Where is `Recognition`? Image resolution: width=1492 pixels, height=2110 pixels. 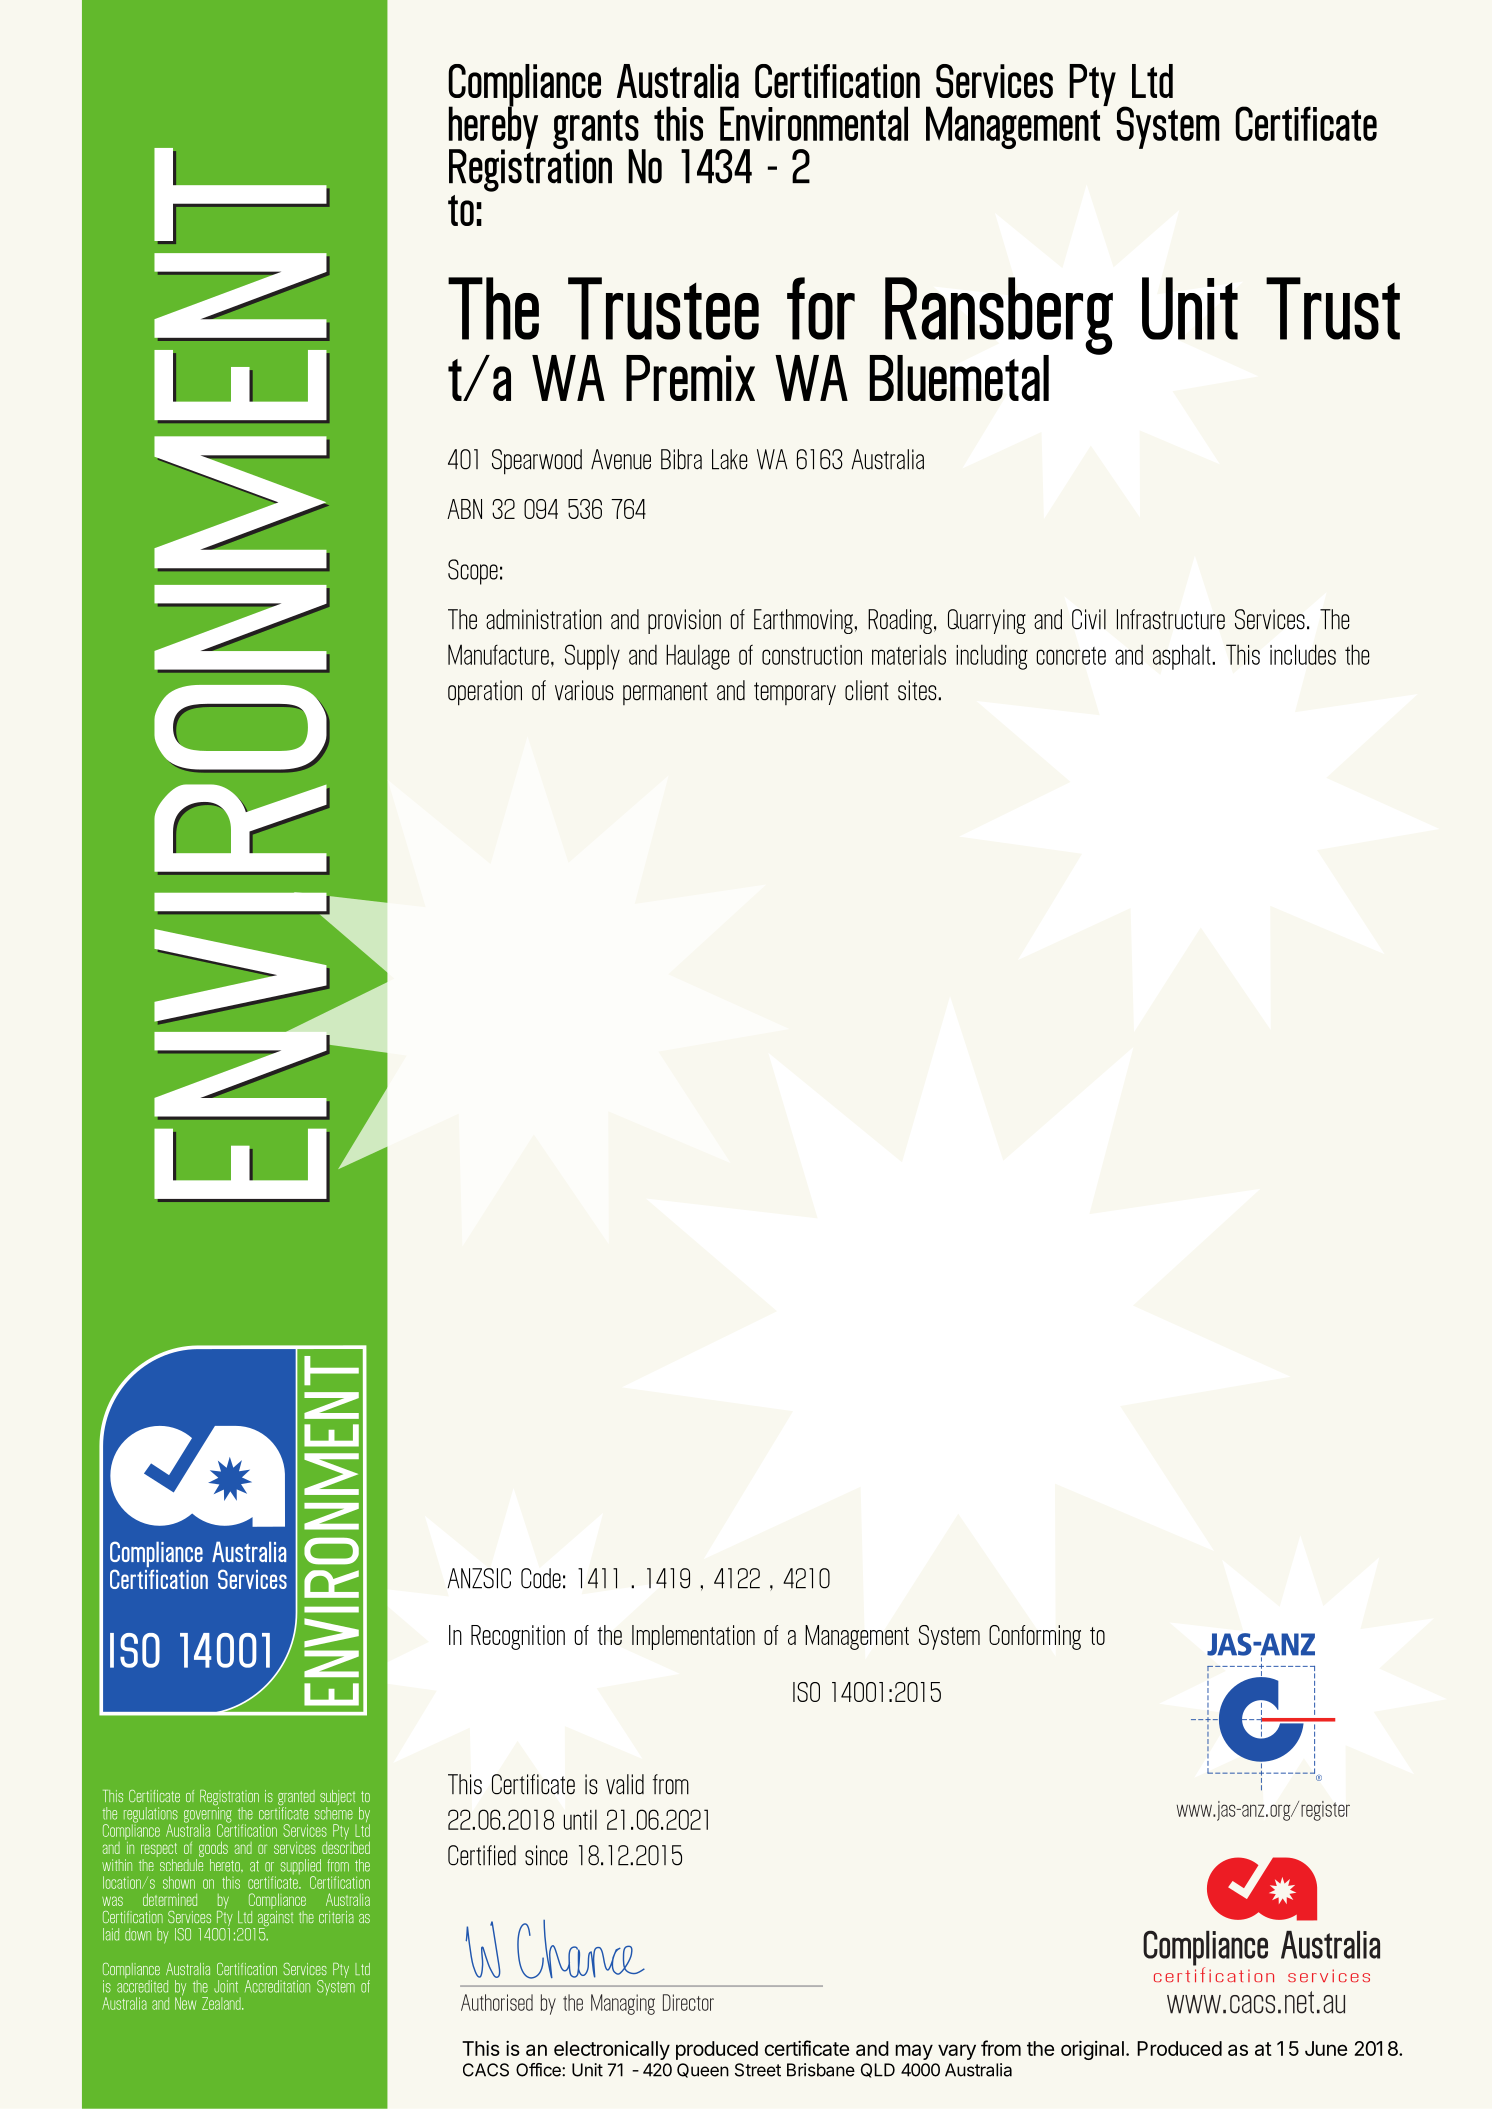 Recognition is located at coordinates (518, 1637).
